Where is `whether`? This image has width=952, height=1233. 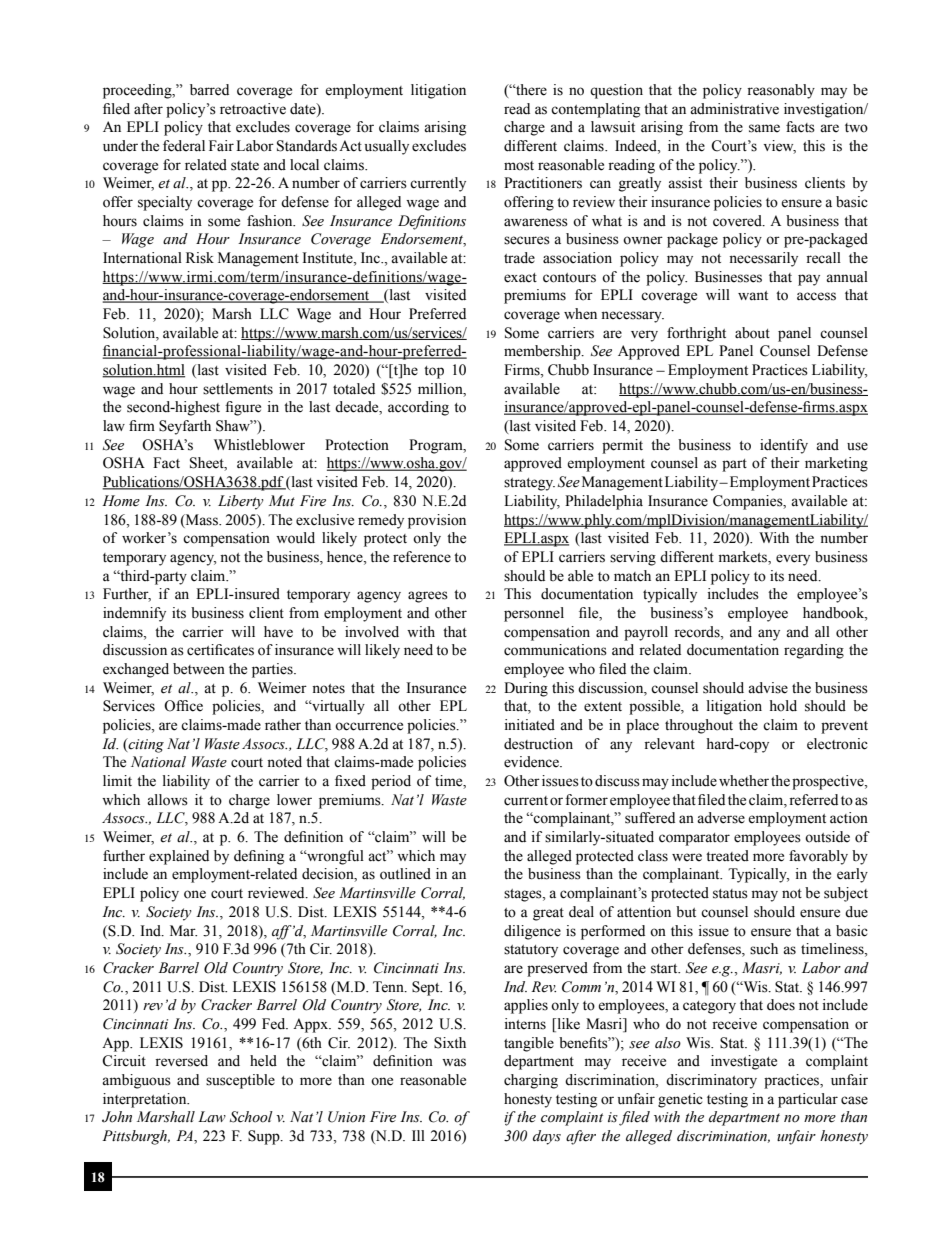
whether is located at coordinates (744, 781).
